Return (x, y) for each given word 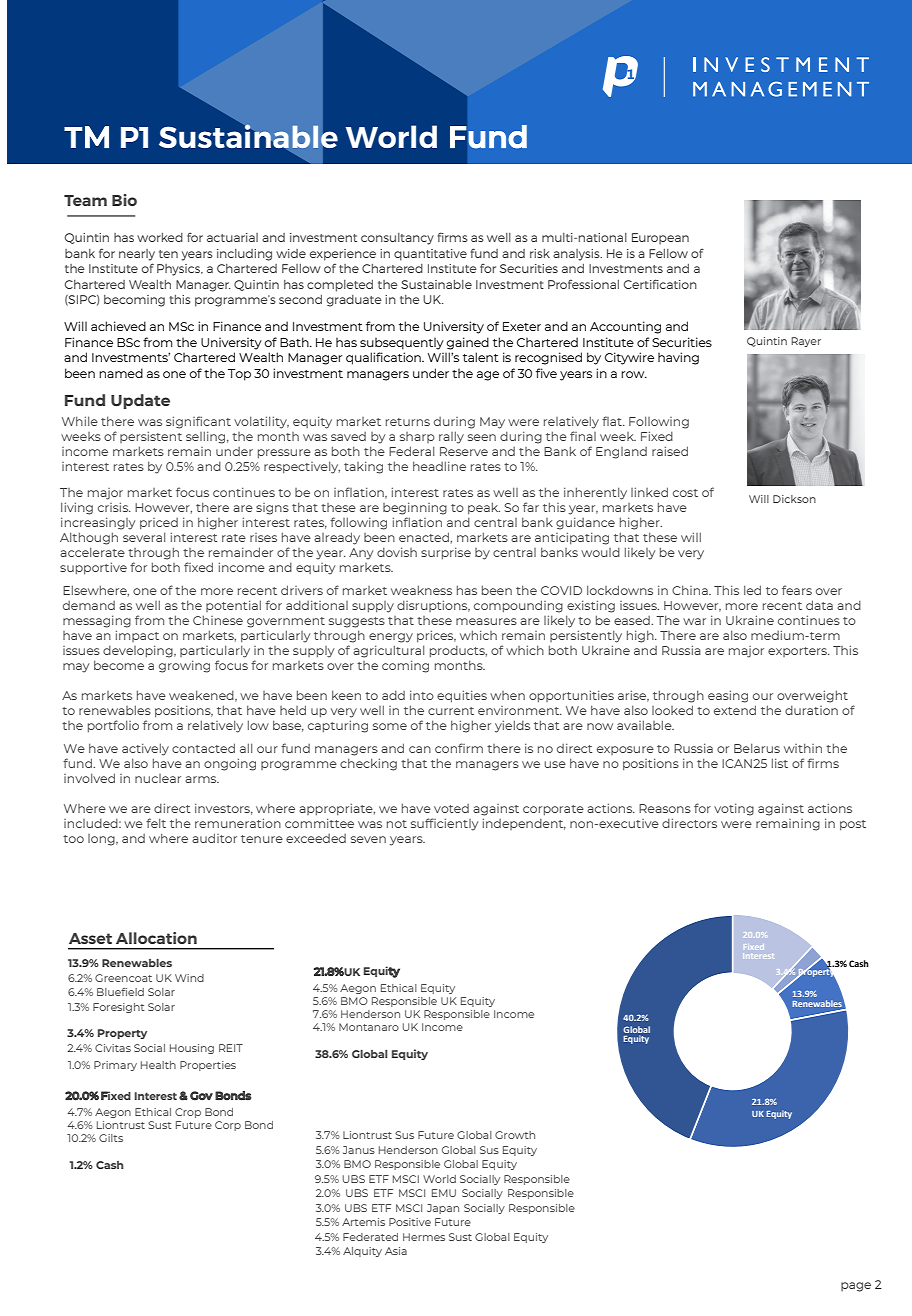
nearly (137, 255)
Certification (660, 284)
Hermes (424, 1237)
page (856, 1287)
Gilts (111, 1138)
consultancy (397, 239)
